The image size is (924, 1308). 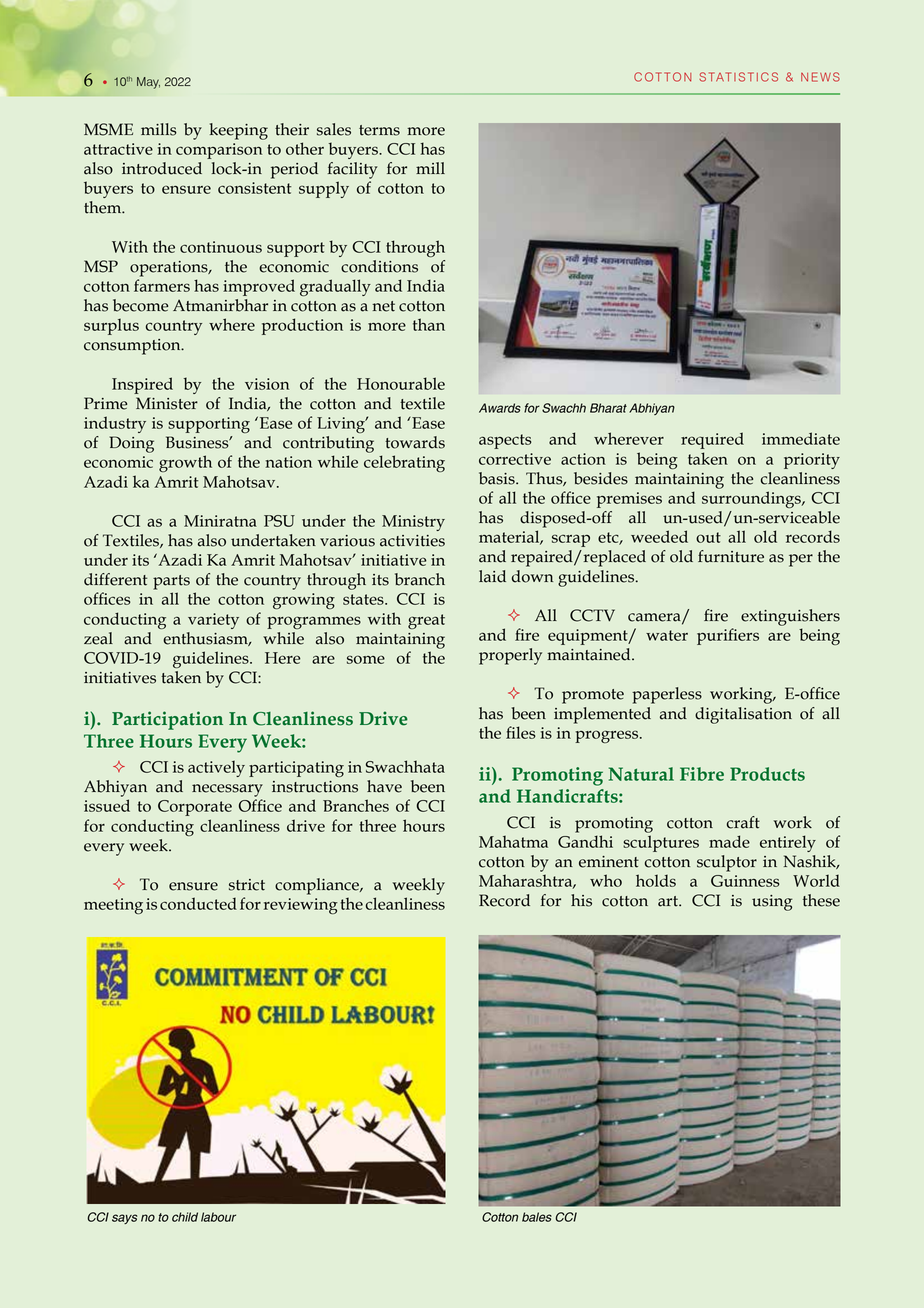 I want to click on facility, so click(x=353, y=170).
